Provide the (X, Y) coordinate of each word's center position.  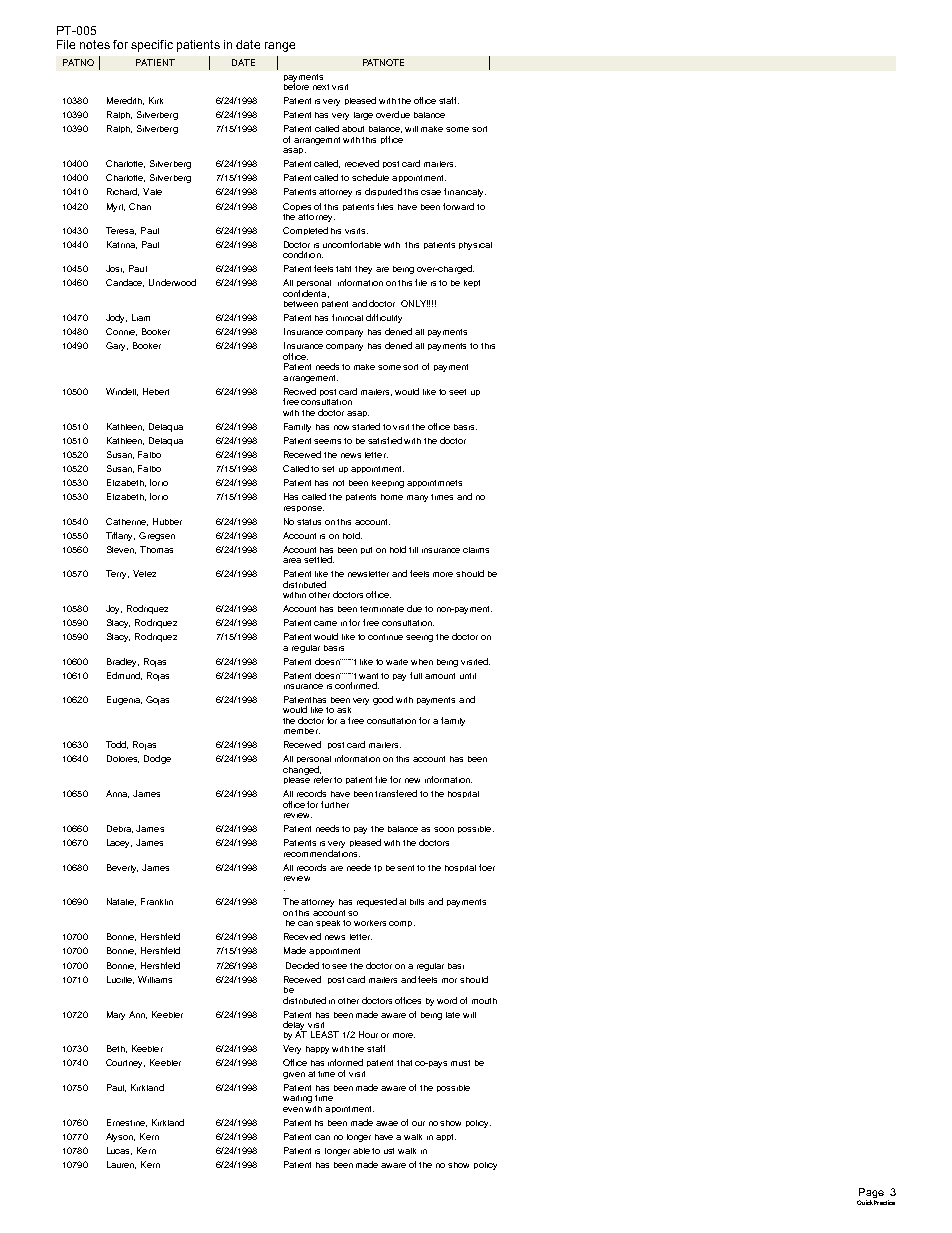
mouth (484, 1001)
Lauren (121, 1165)
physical (475, 246)
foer (487, 867)
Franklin (157, 901)
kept (472, 283)
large (363, 116)
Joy (114, 609)
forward (458, 206)
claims (476, 550)
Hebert (156, 391)
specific (152, 46)
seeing (419, 638)
